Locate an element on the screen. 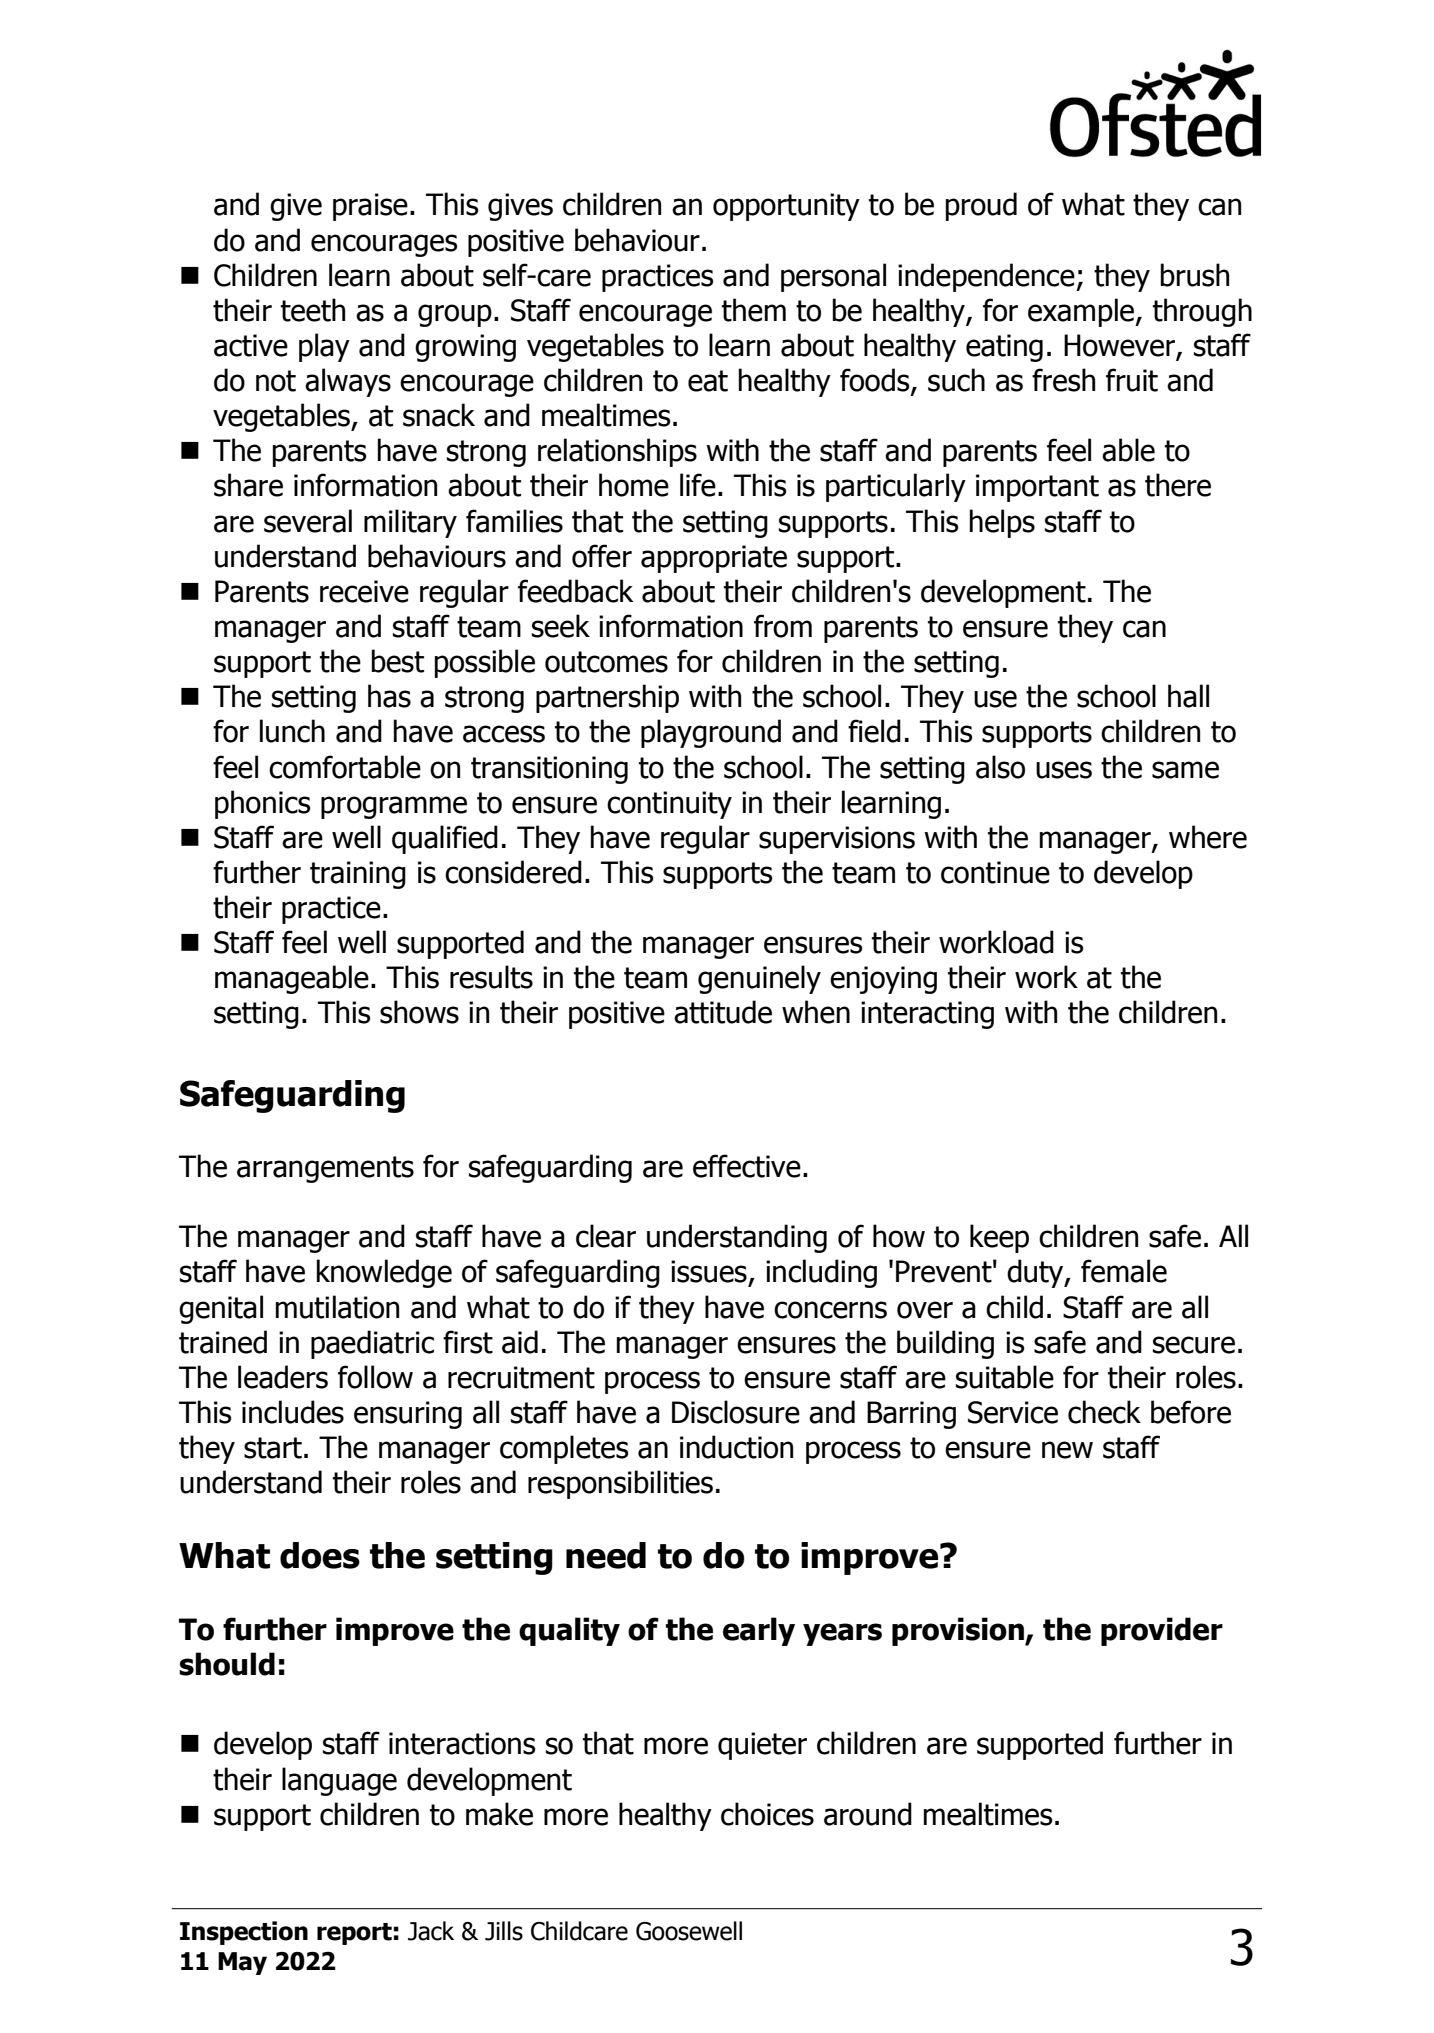 Image resolution: width=1434 pixels, height=2033 pixels. report is located at coordinates (354, 1934).
